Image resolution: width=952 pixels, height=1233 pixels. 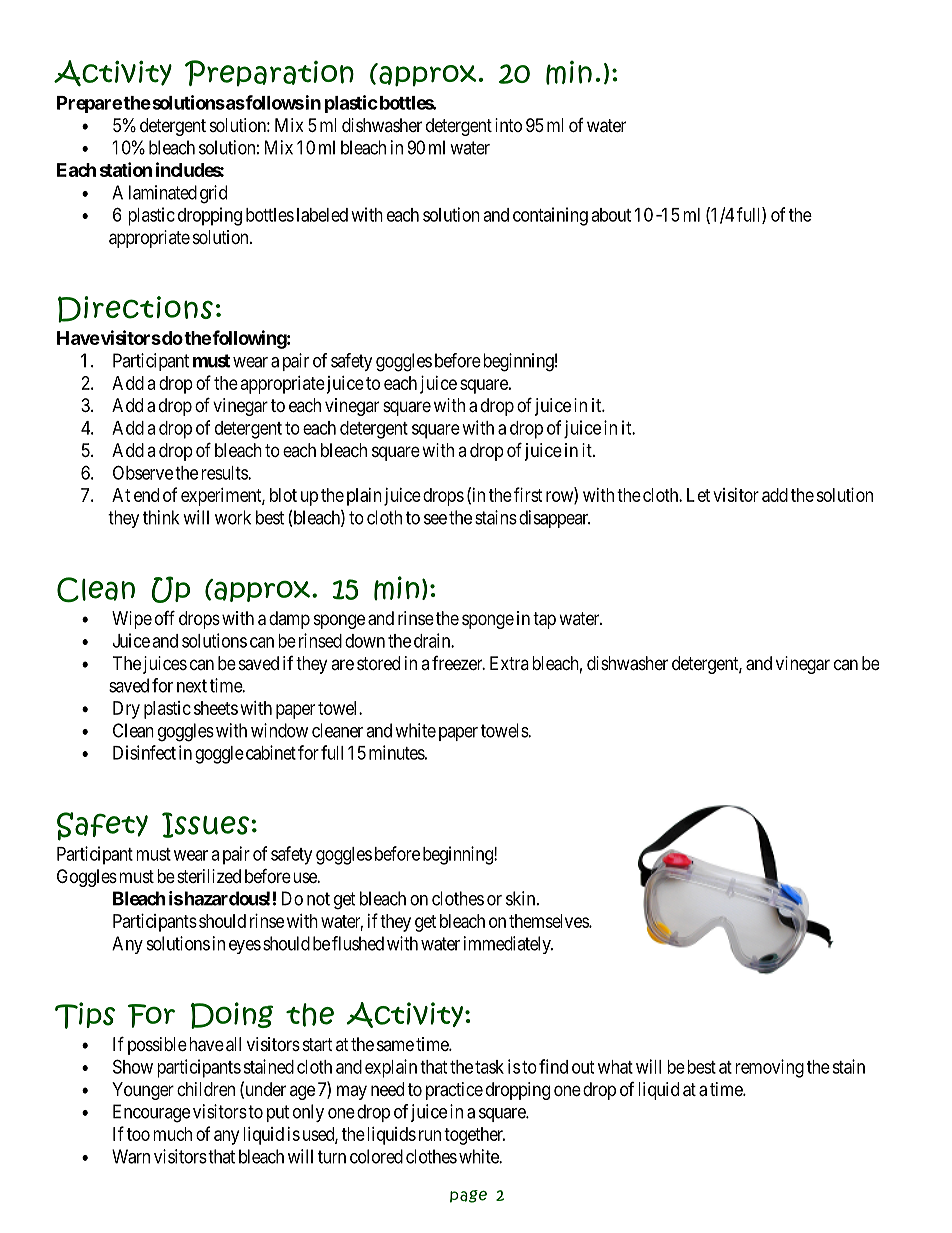 I want to click on Disinfect, so click(x=144, y=752).
